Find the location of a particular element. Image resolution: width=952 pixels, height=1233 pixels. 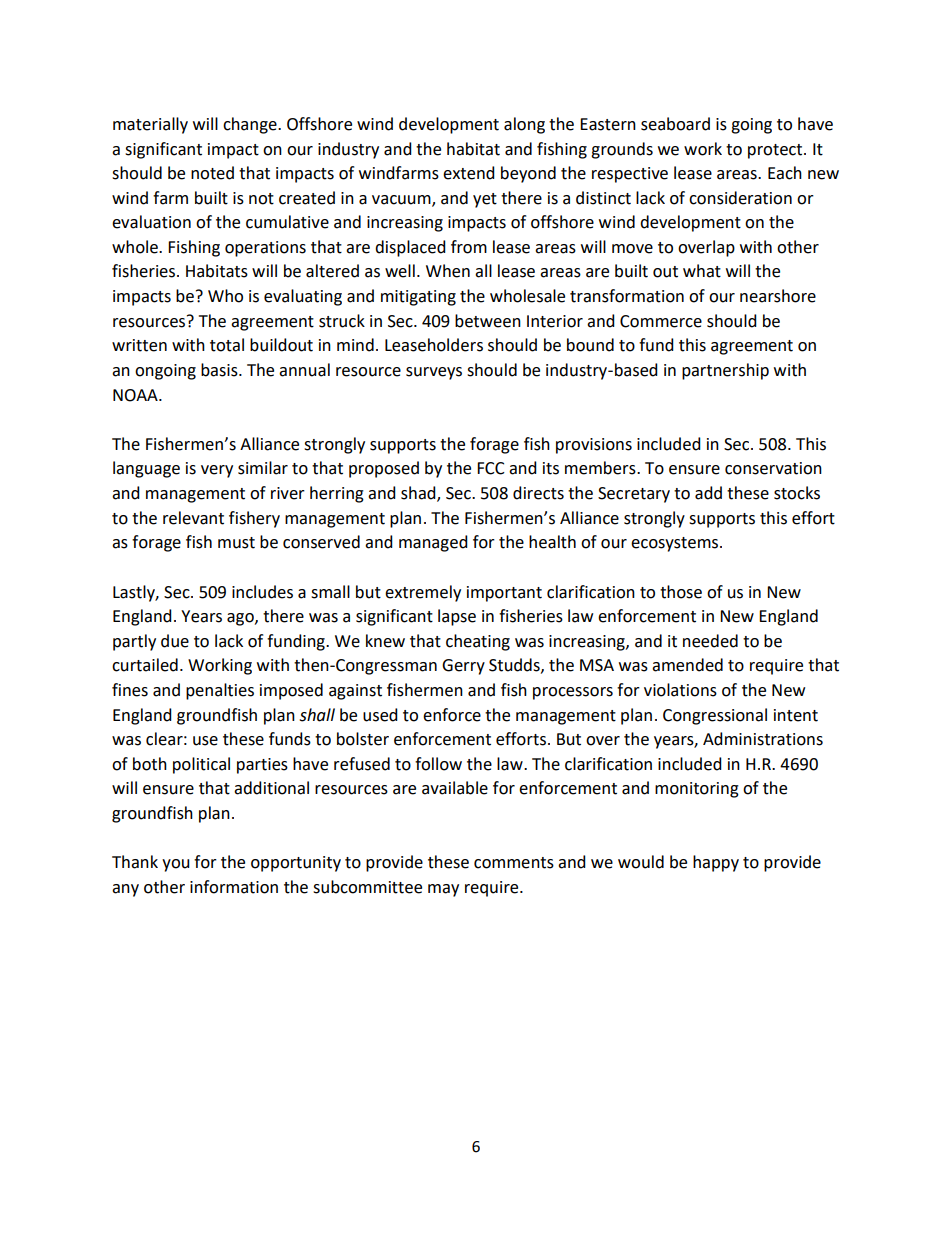

surveys is located at coordinates (434, 373).
